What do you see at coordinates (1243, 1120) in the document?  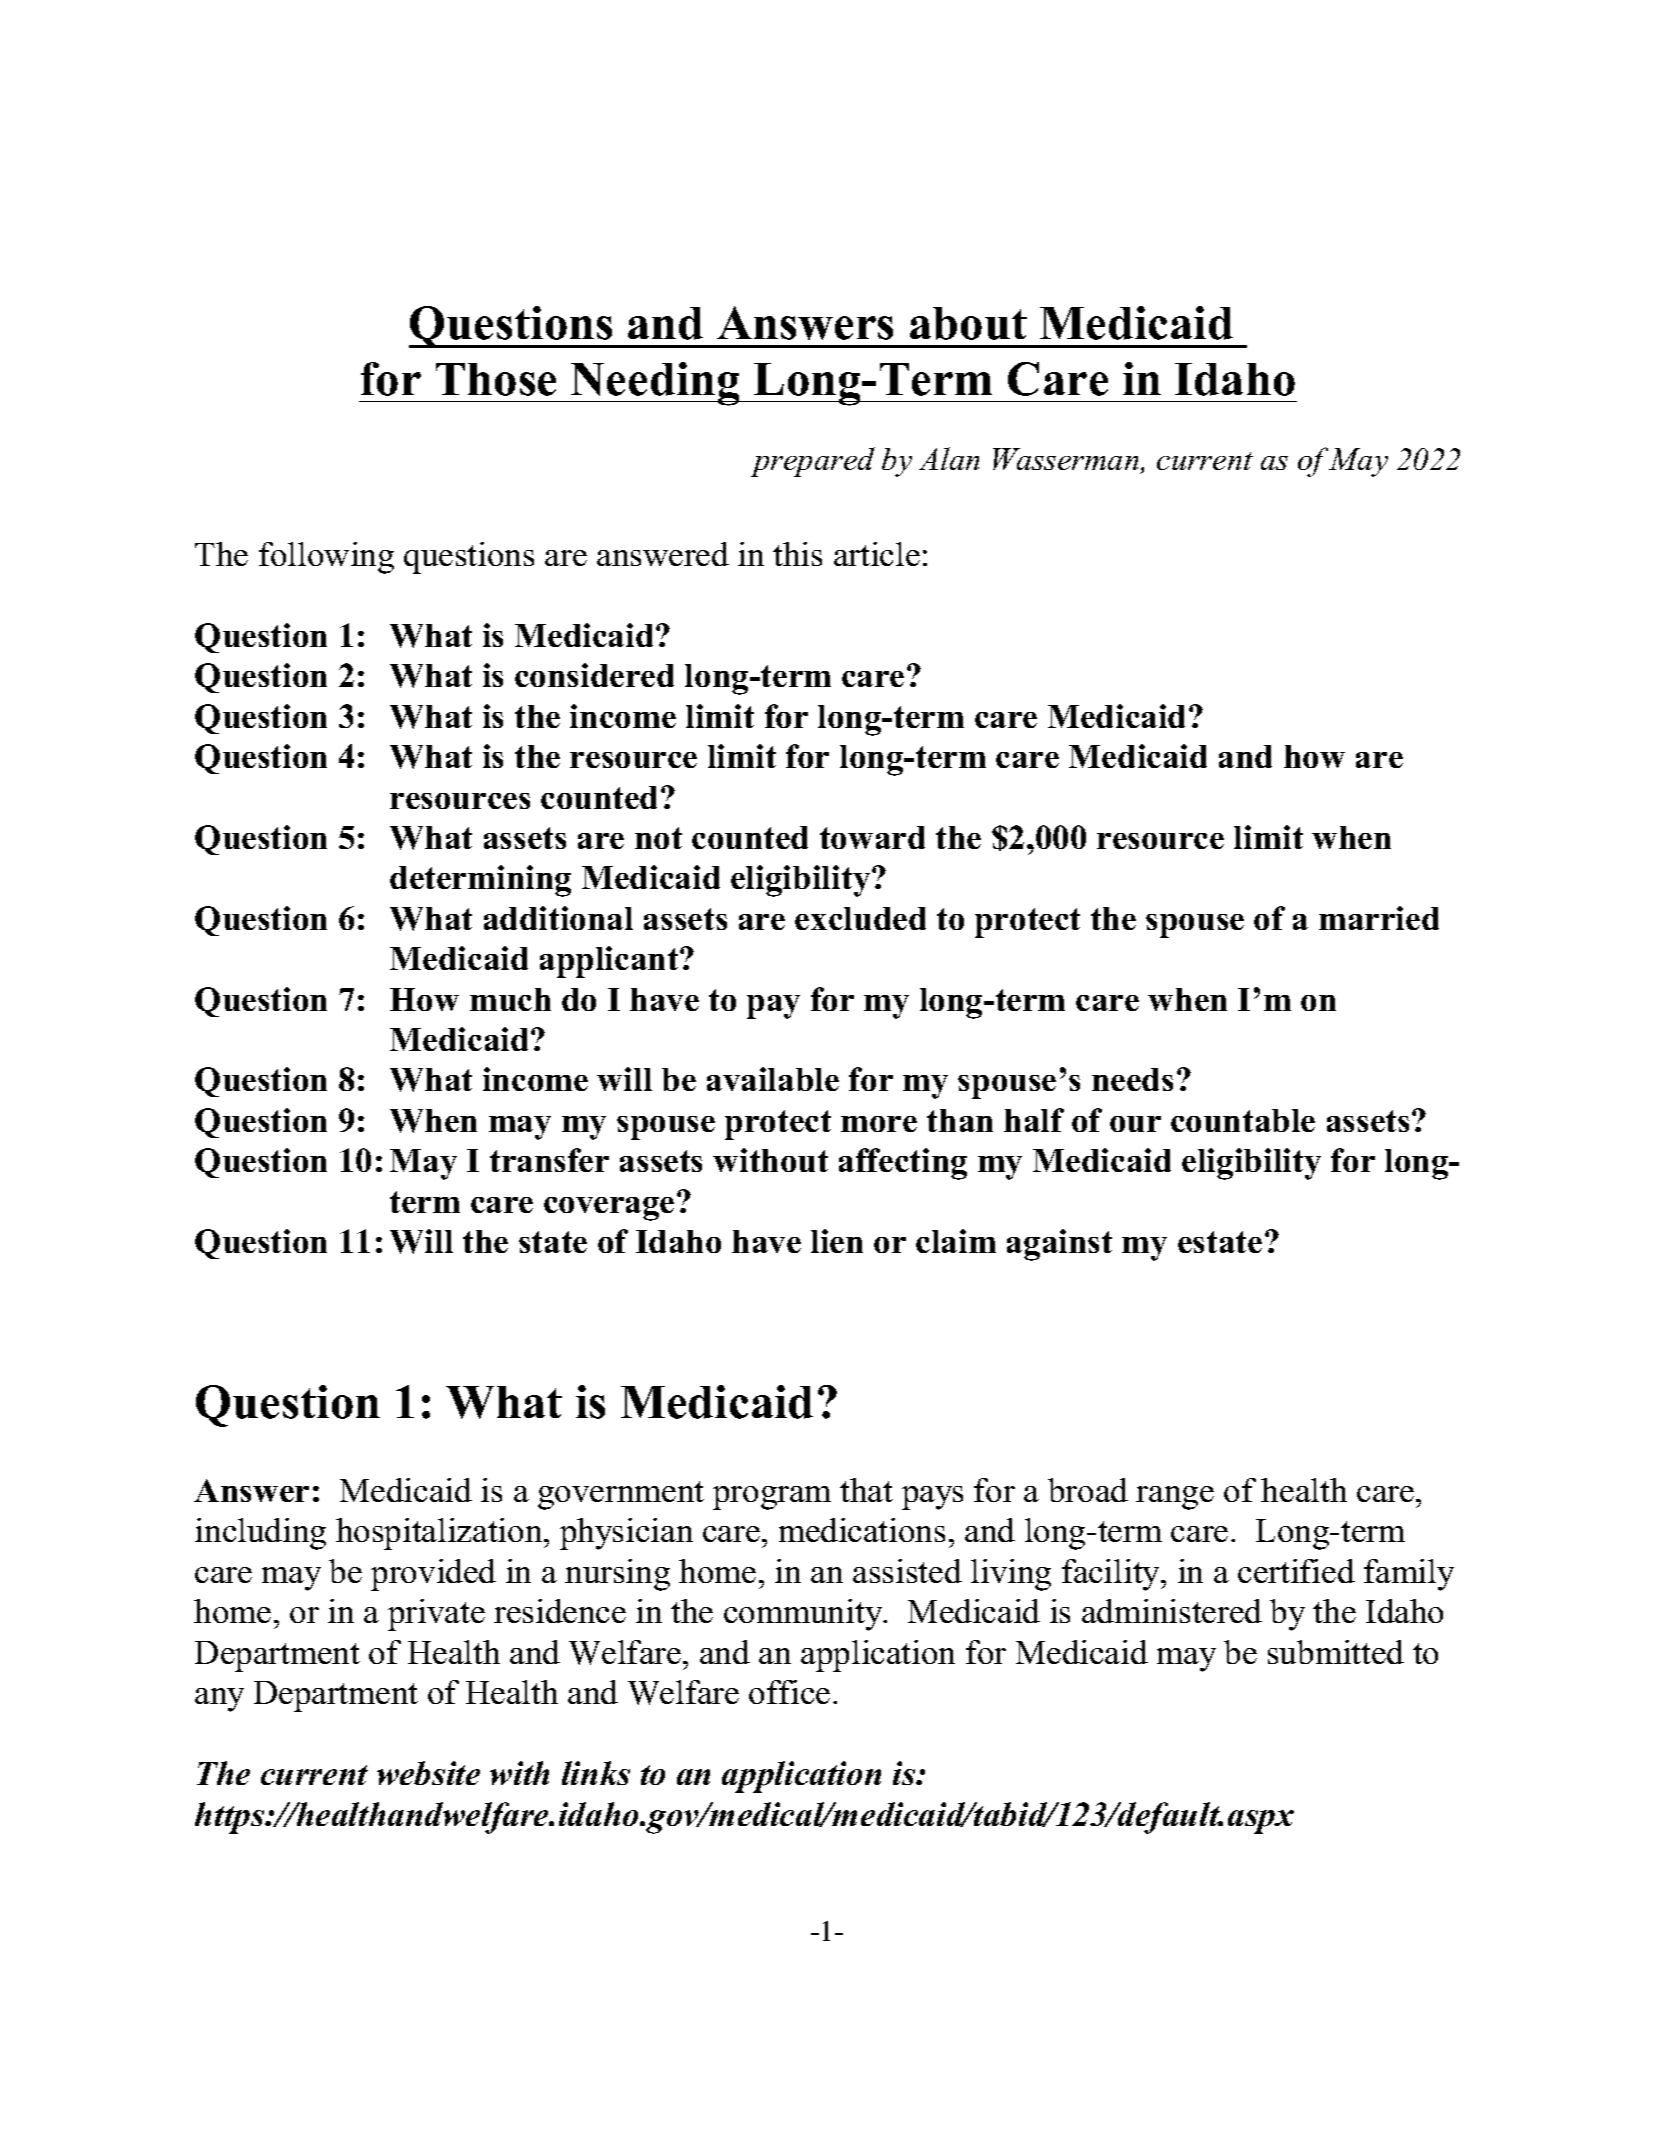 I see `countable` at bounding box center [1243, 1120].
